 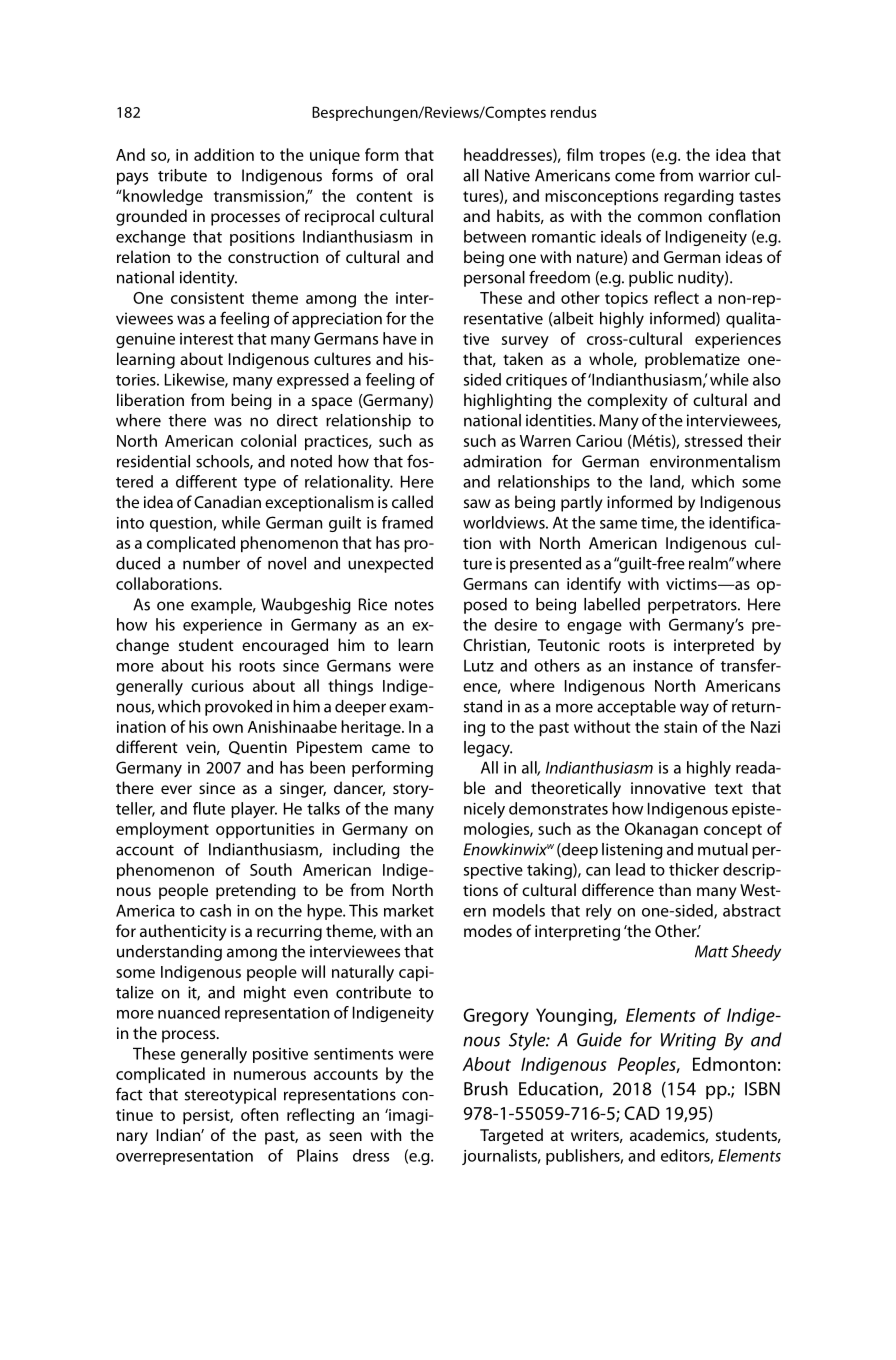 I want to click on than, so click(x=675, y=889).
